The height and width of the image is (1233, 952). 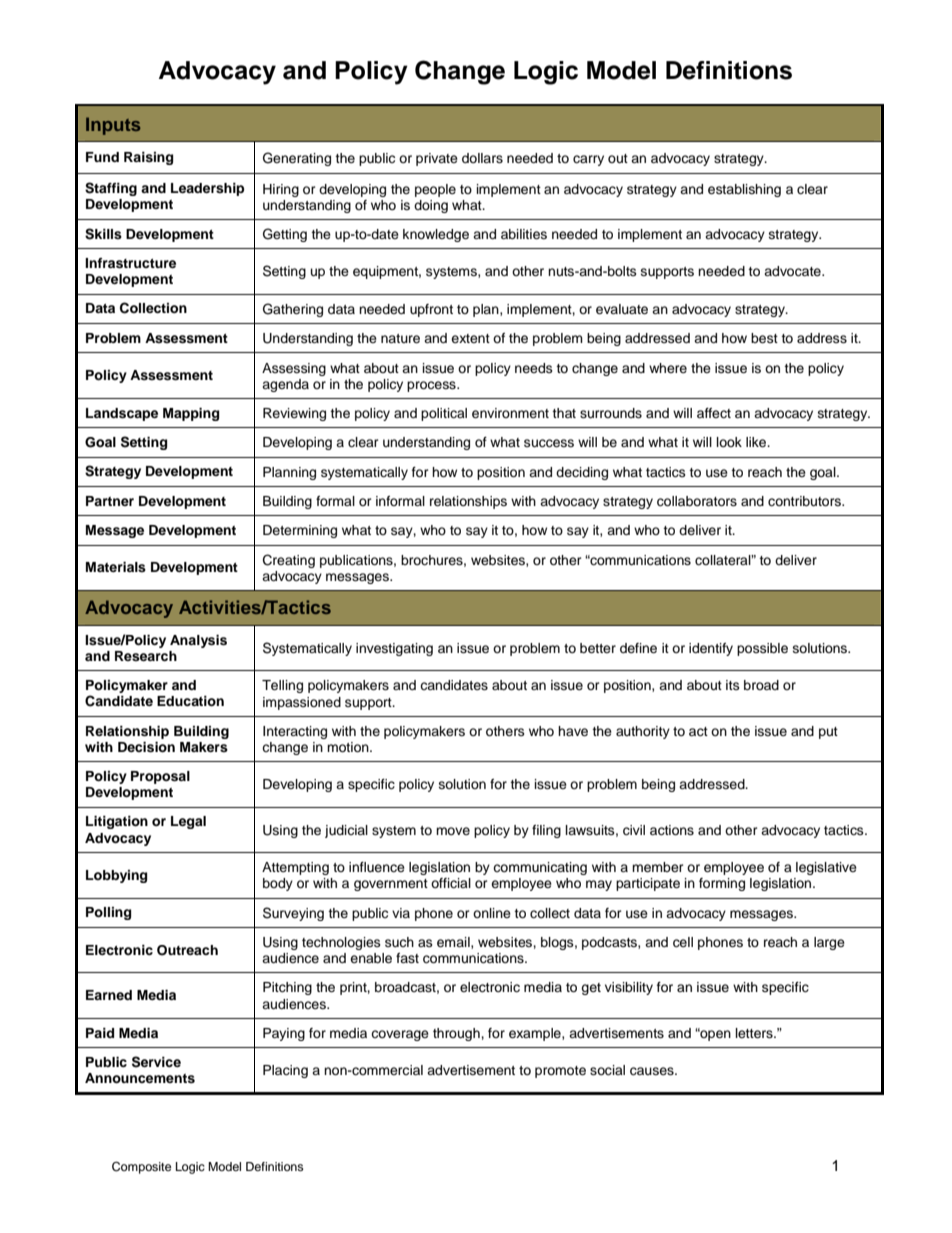 I want to click on Raising, so click(x=148, y=158).
